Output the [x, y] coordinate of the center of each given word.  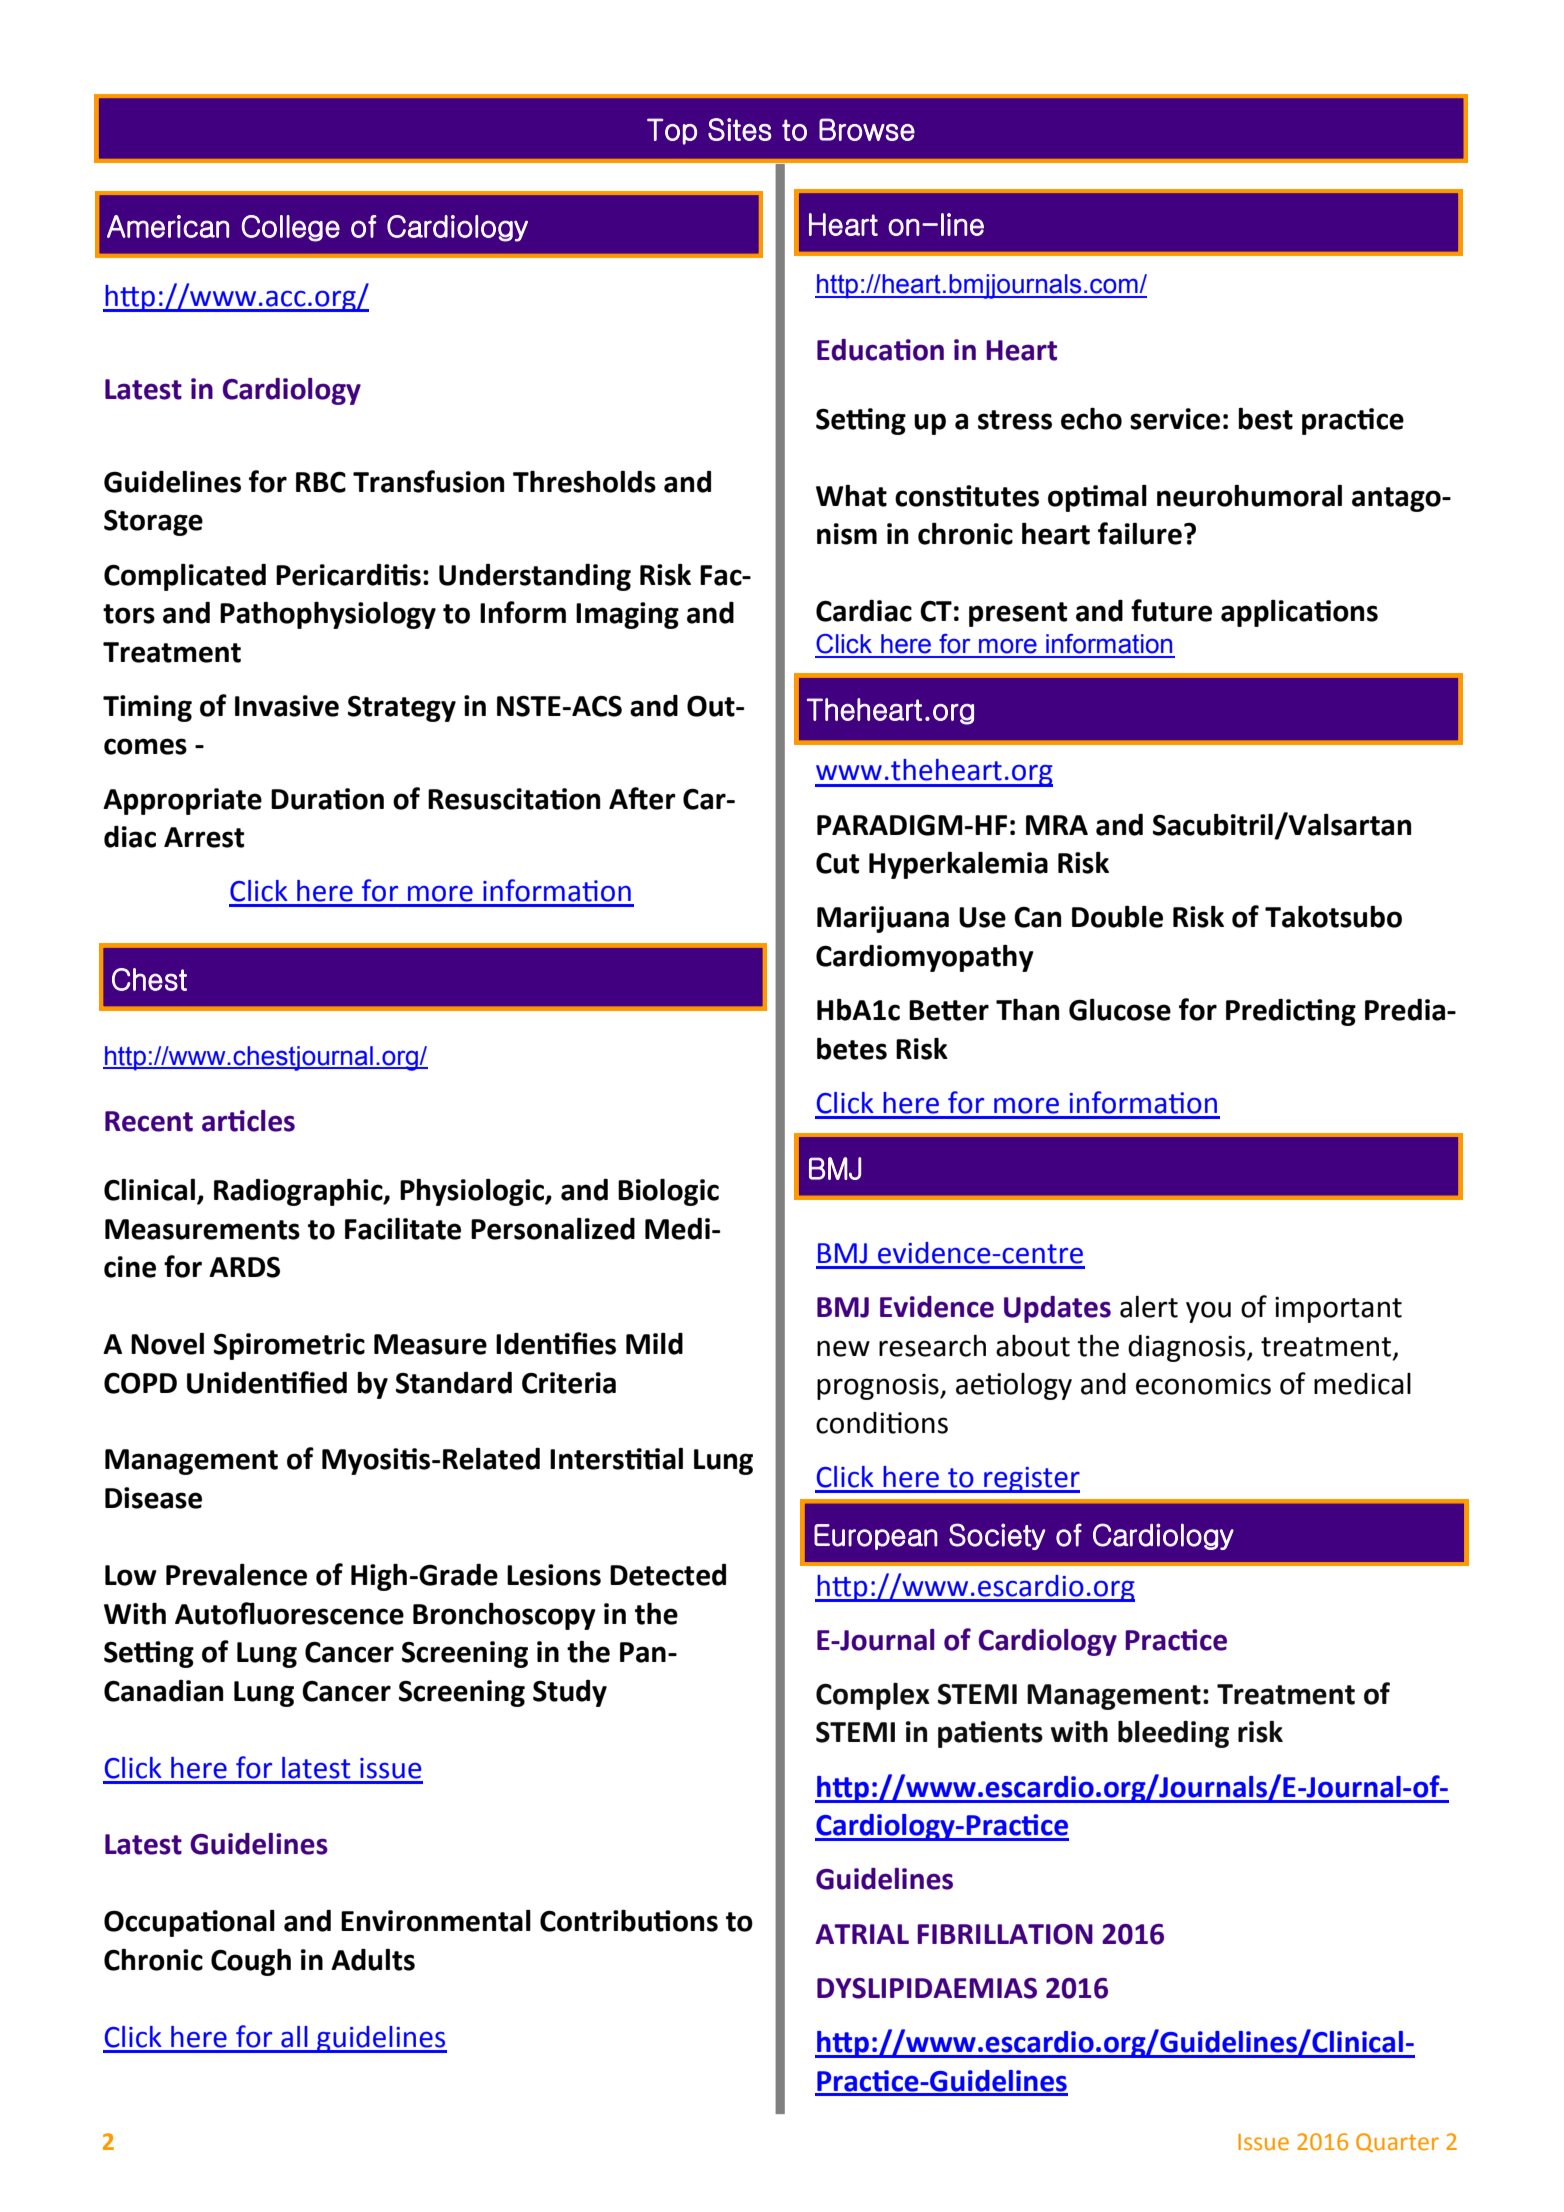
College [291, 228]
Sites [740, 129]
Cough [251, 1962]
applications [1299, 613]
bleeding [1173, 1734]
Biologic [668, 1192]
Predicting [1291, 1012]
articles [248, 1121]
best [1266, 419]
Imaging [627, 615]
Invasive [287, 706]
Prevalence [236, 1574]
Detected [668, 1575]
